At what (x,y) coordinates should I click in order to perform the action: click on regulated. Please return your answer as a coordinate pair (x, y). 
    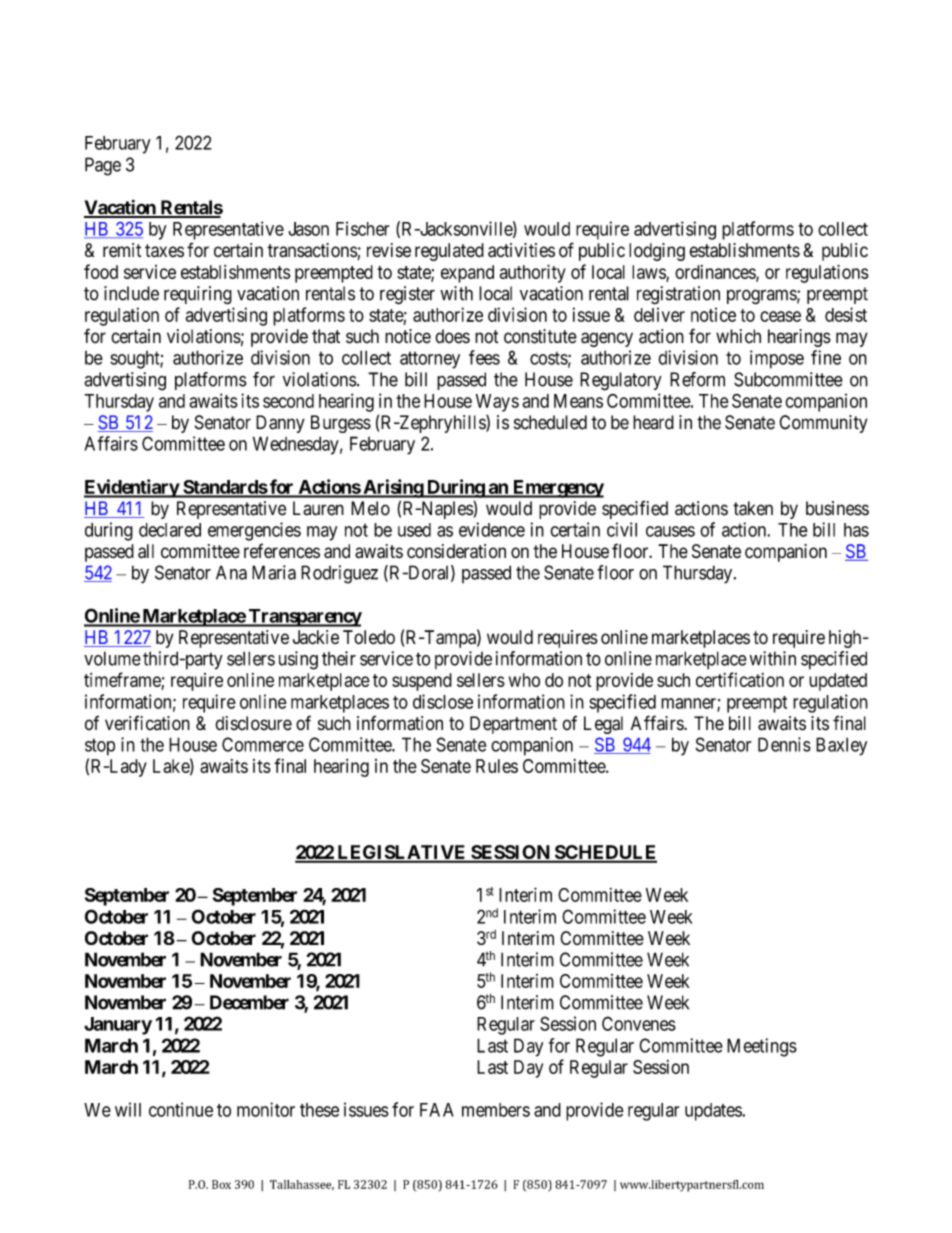
    Looking at the image, I should click on (449, 252).
